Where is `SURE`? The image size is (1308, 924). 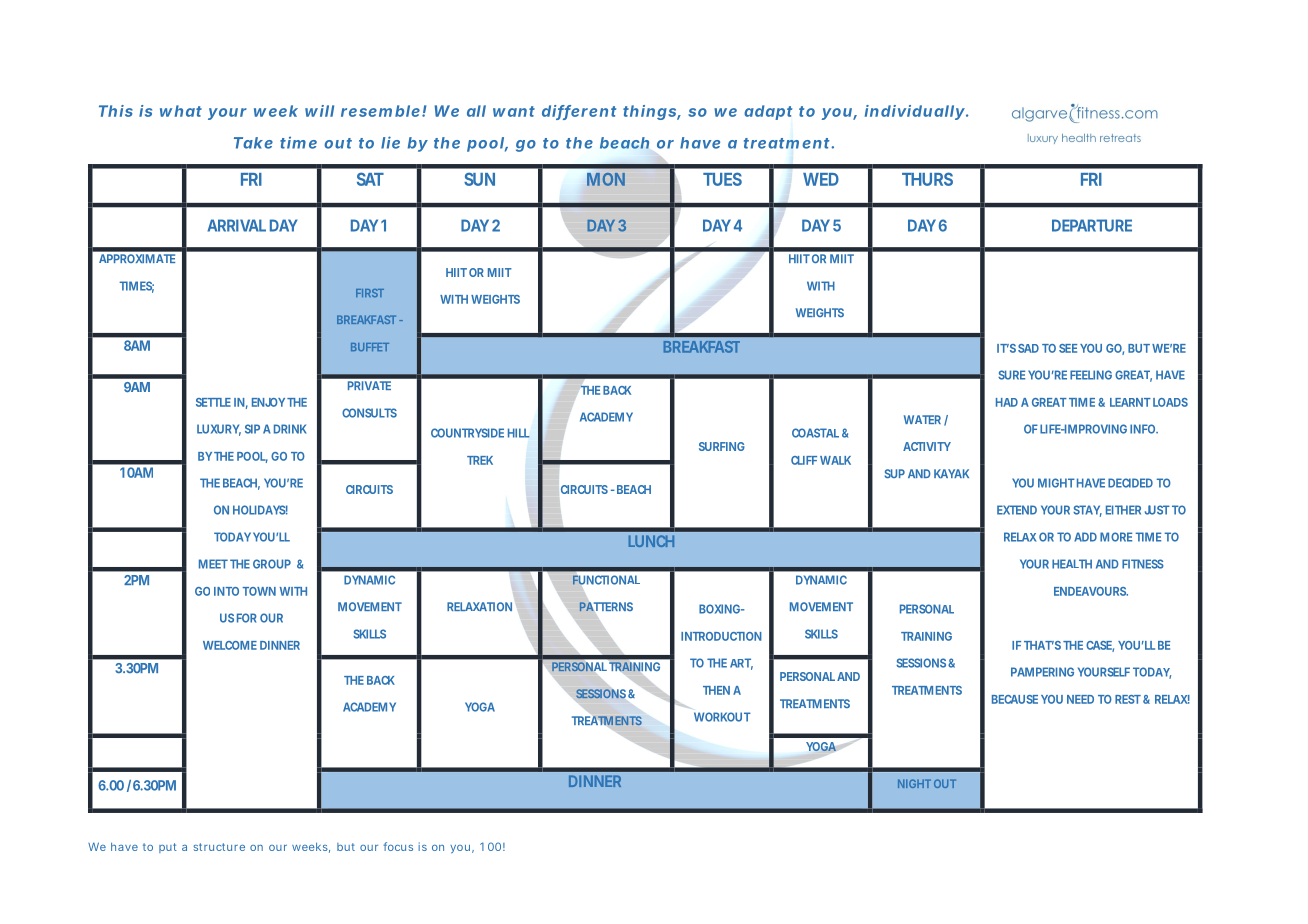 SURE is located at coordinates (1011, 375).
